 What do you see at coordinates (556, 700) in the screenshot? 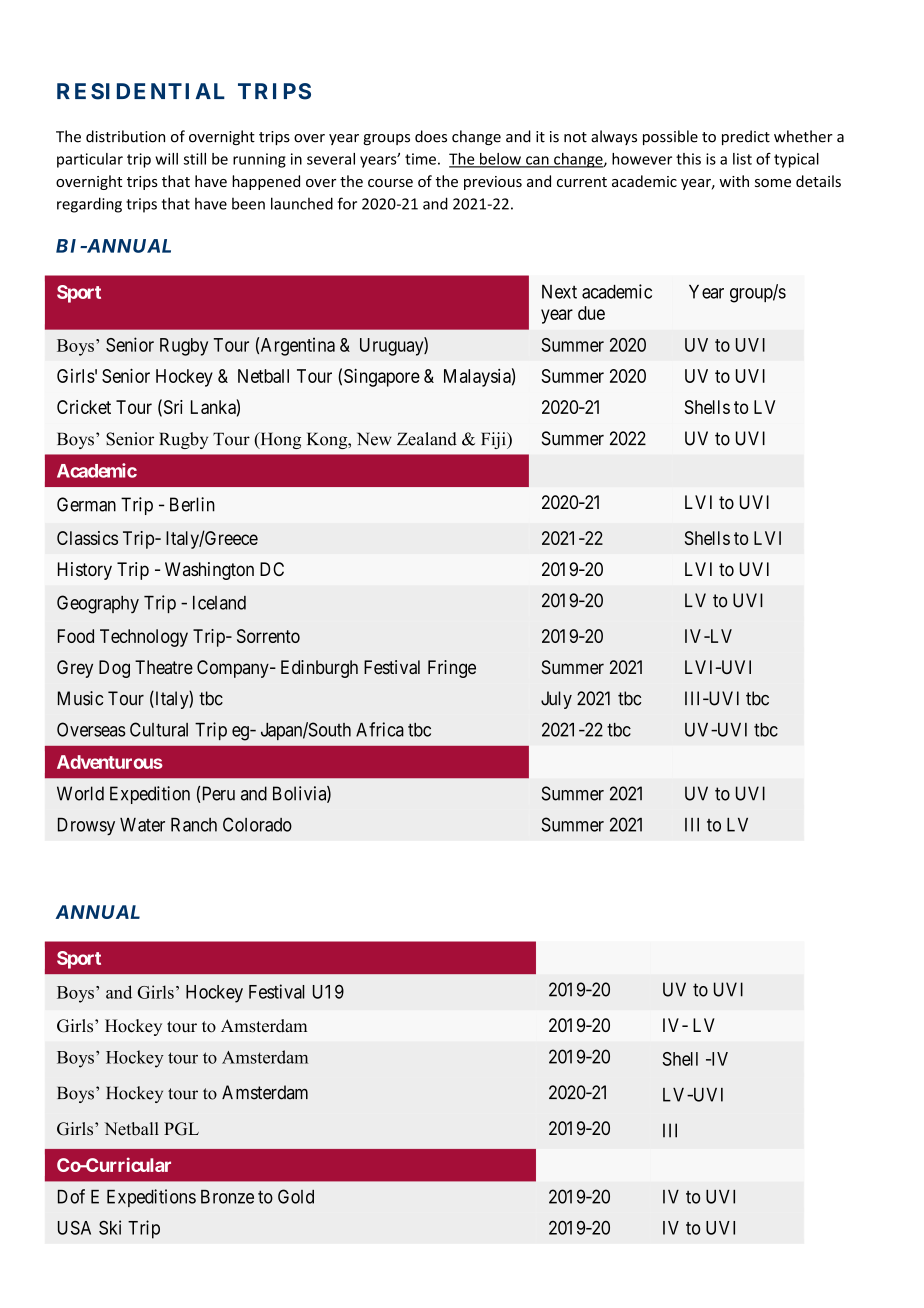
I see `July` at bounding box center [556, 700].
